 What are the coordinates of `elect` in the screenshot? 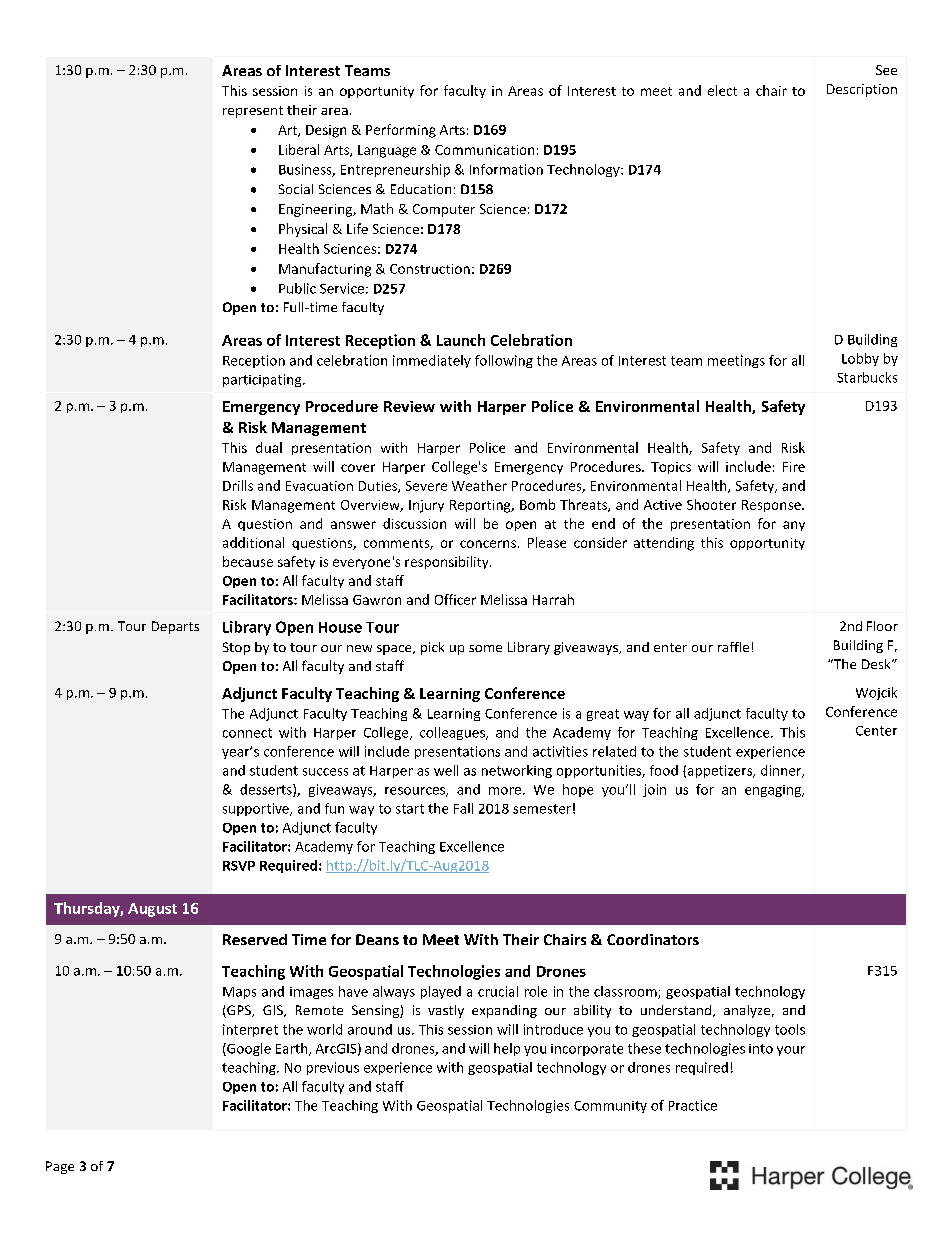 It's located at (722, 90).
